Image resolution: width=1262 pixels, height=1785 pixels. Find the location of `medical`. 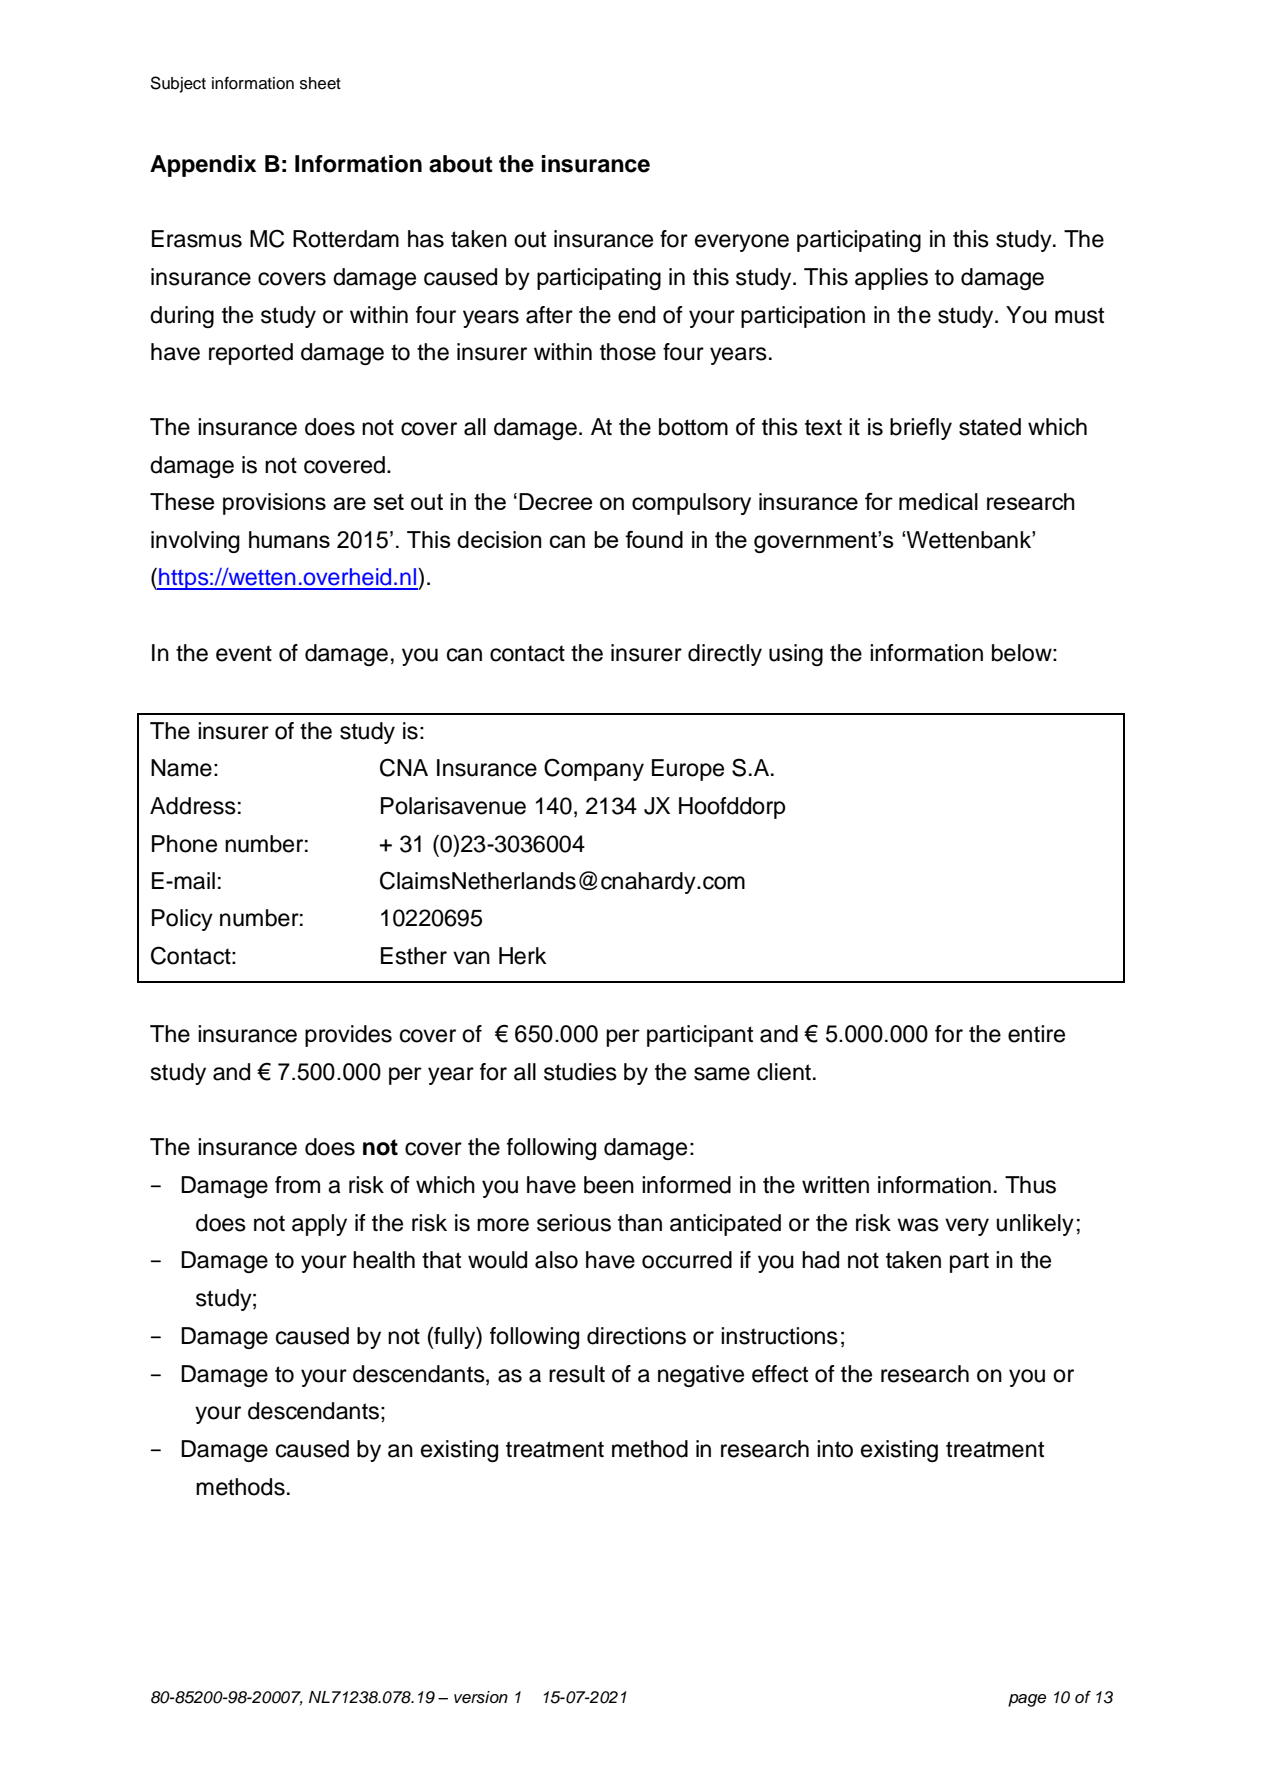

medical is located at coordinates (938, 501).
